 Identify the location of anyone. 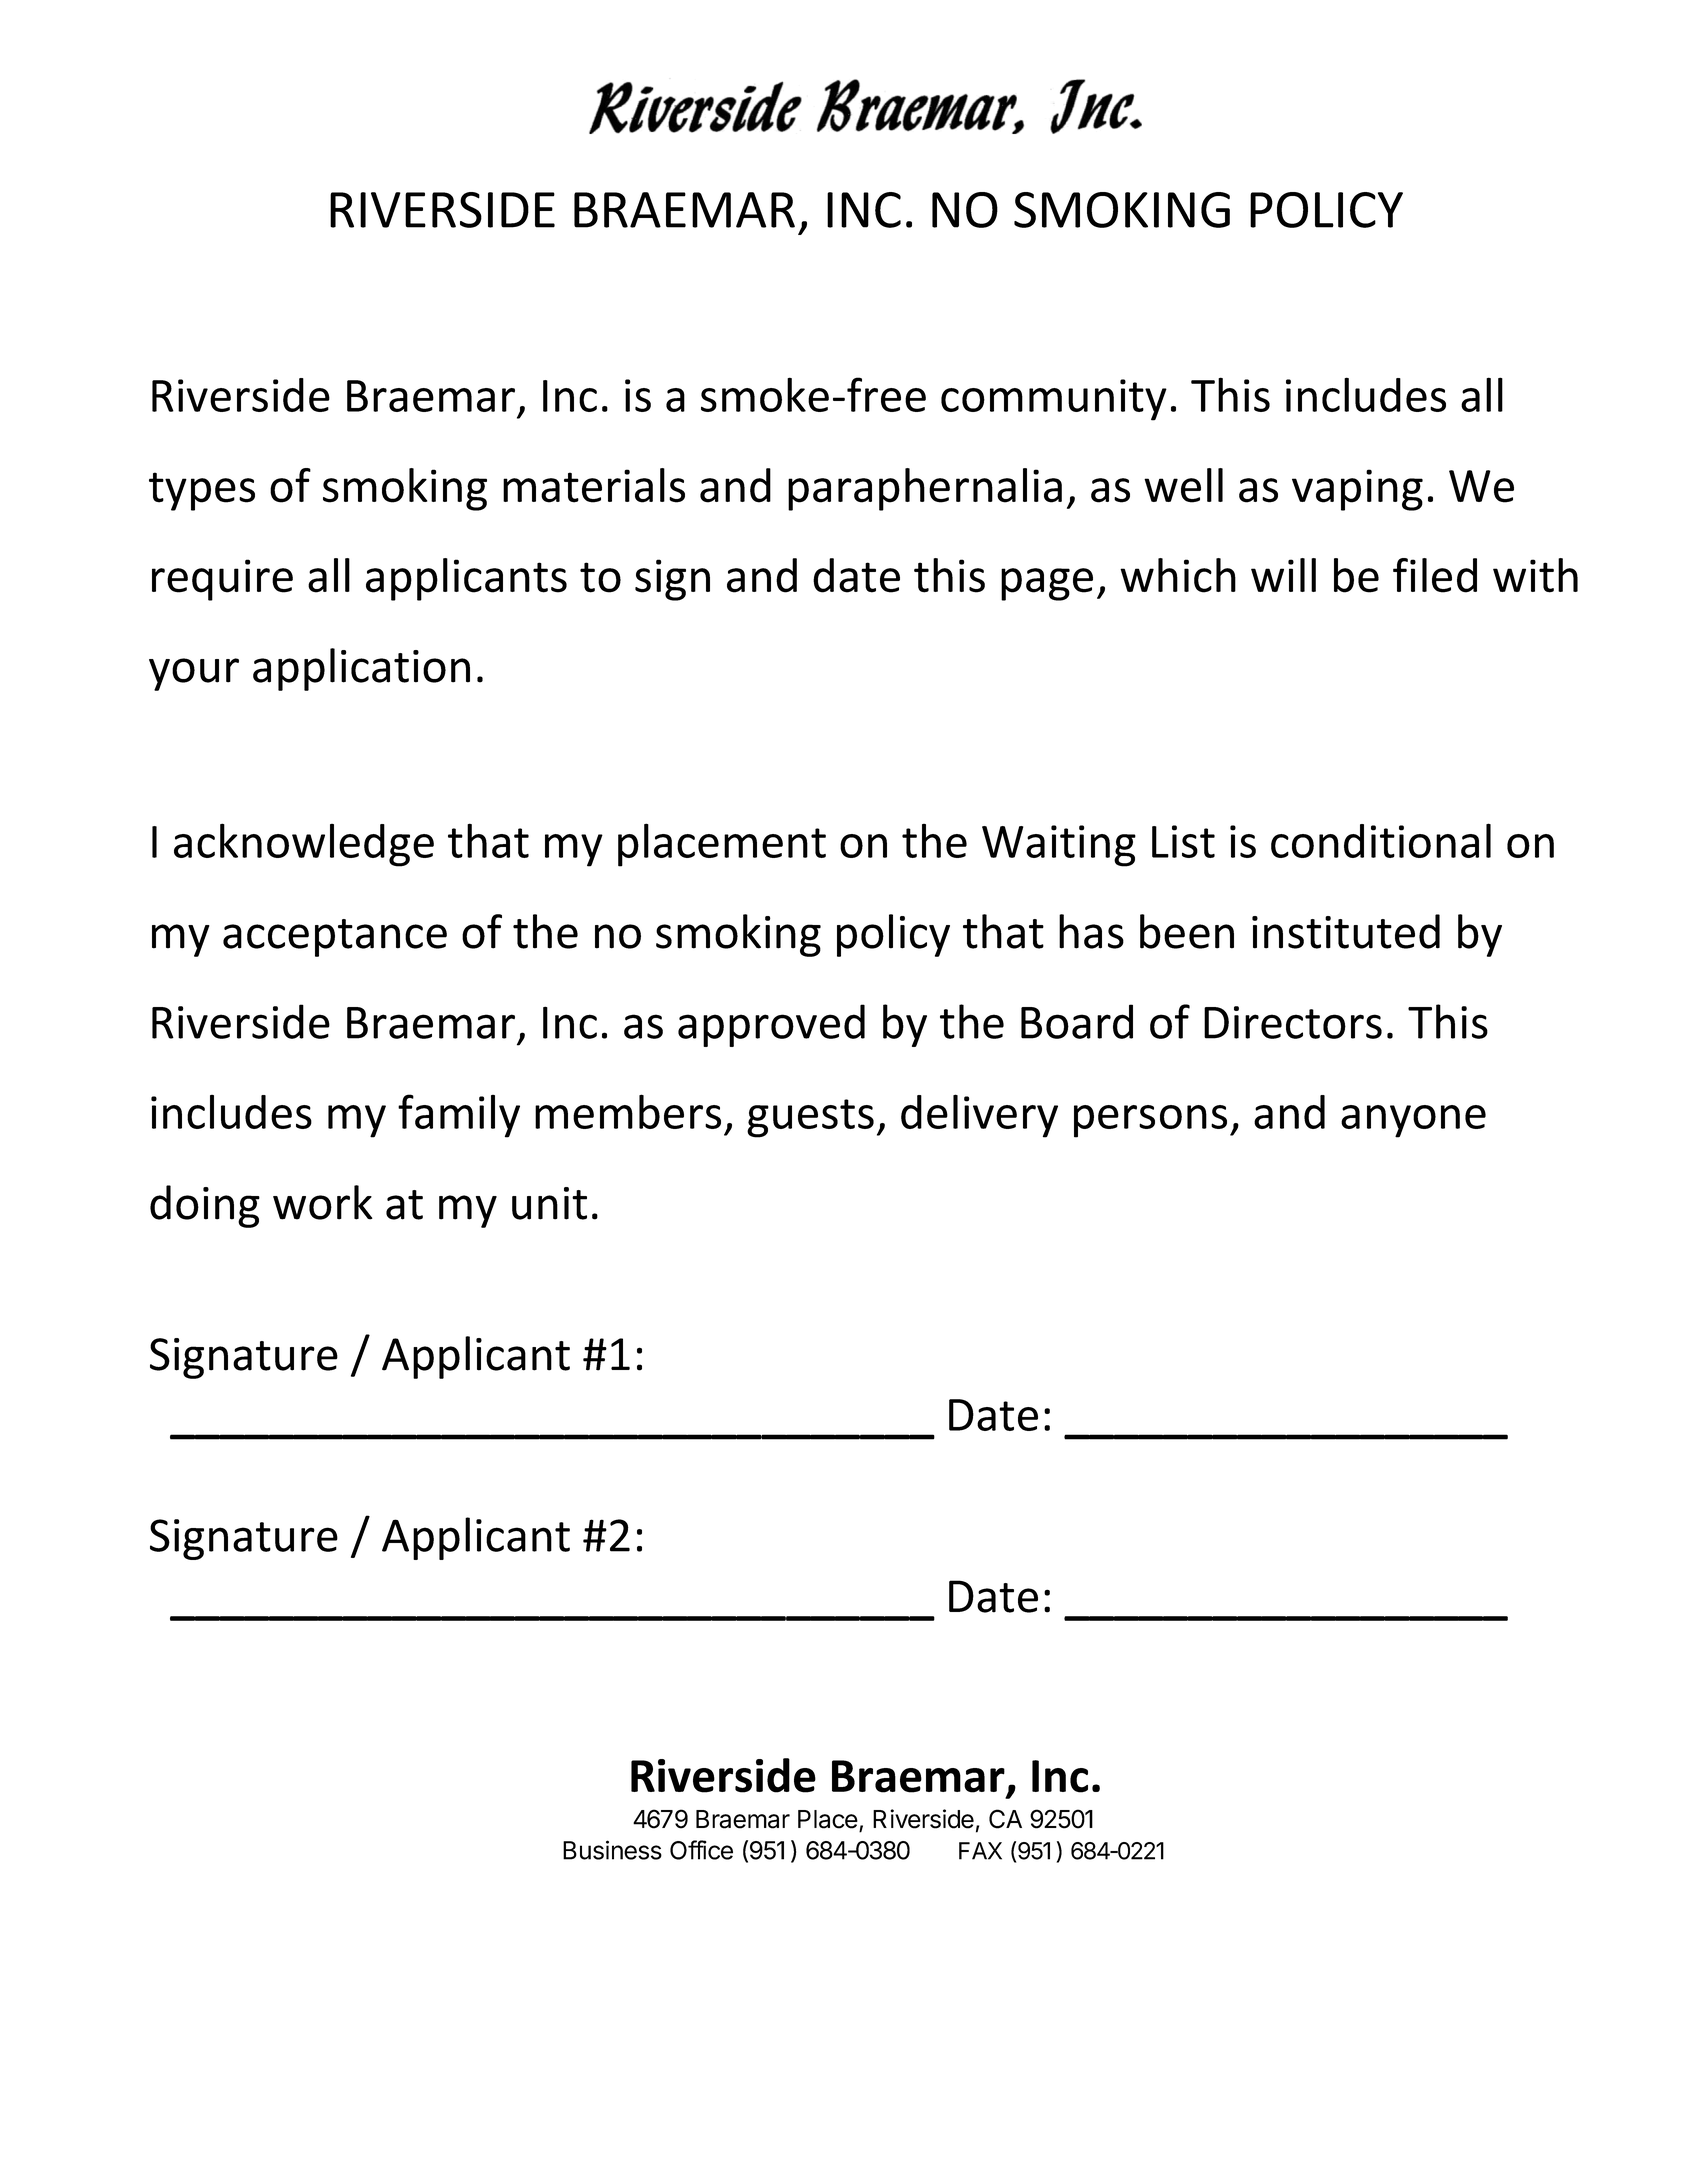
(1413, 1121).
